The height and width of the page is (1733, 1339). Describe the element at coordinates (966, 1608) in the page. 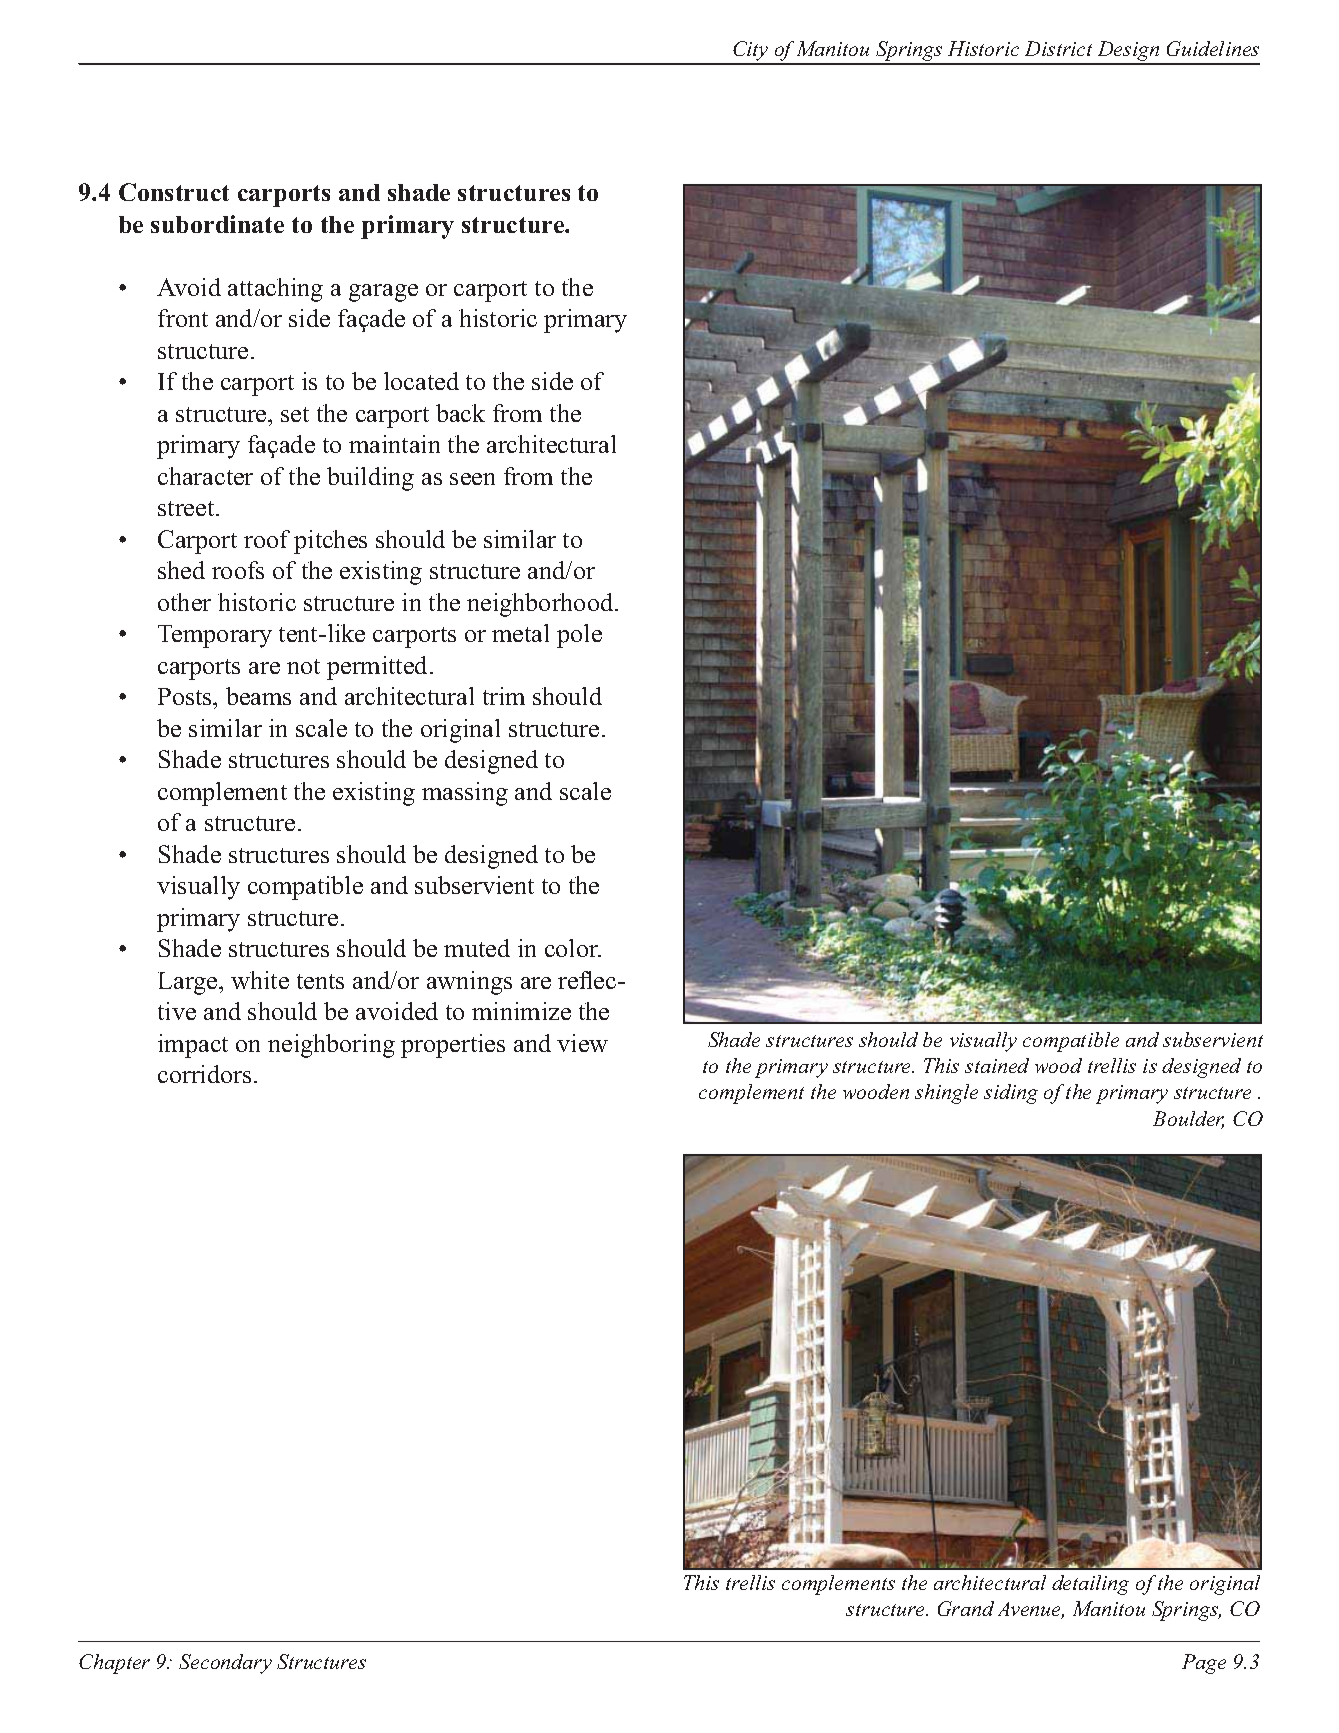

I see `Grand` at that location.
